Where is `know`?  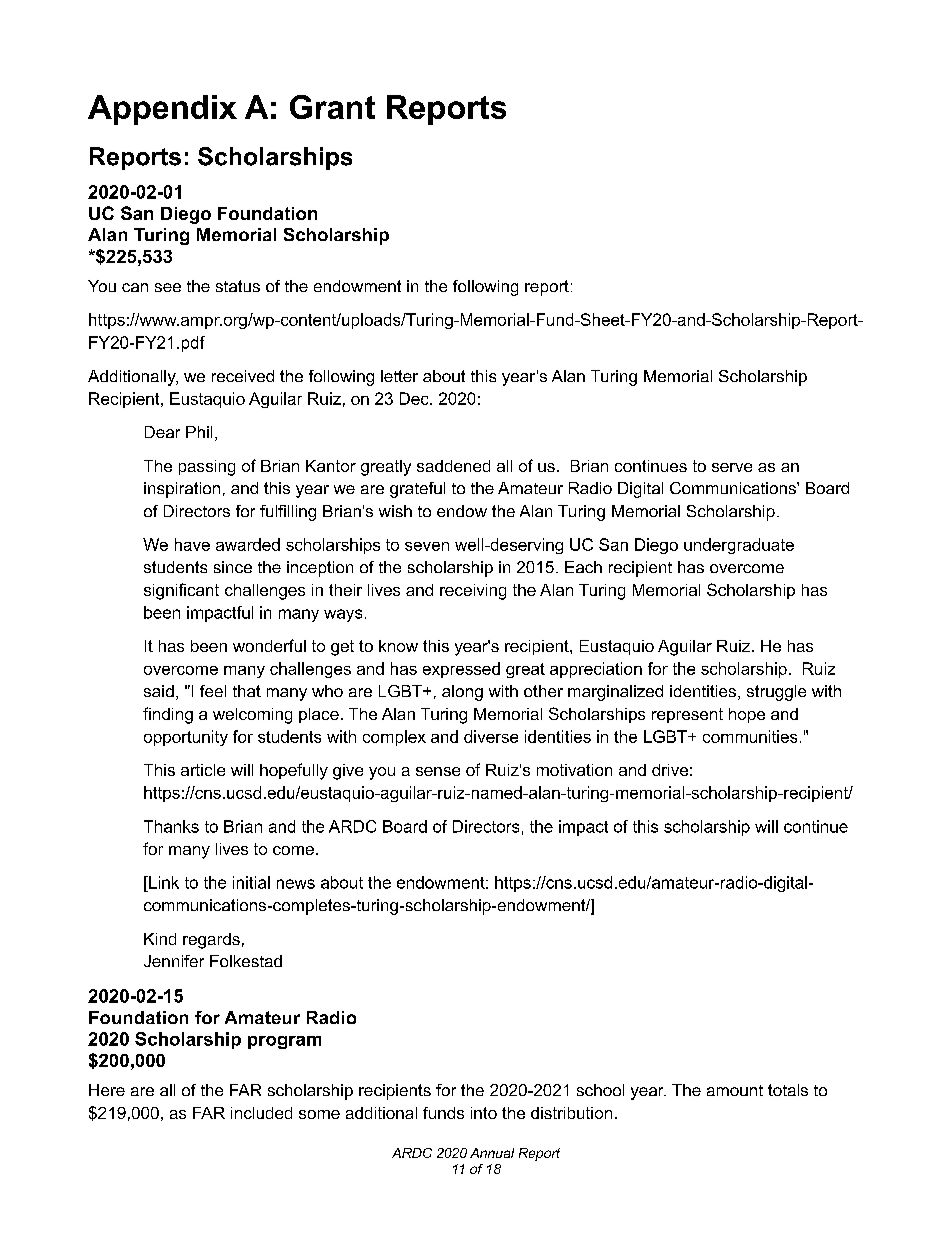 know is located at coordinates (398, 646).
